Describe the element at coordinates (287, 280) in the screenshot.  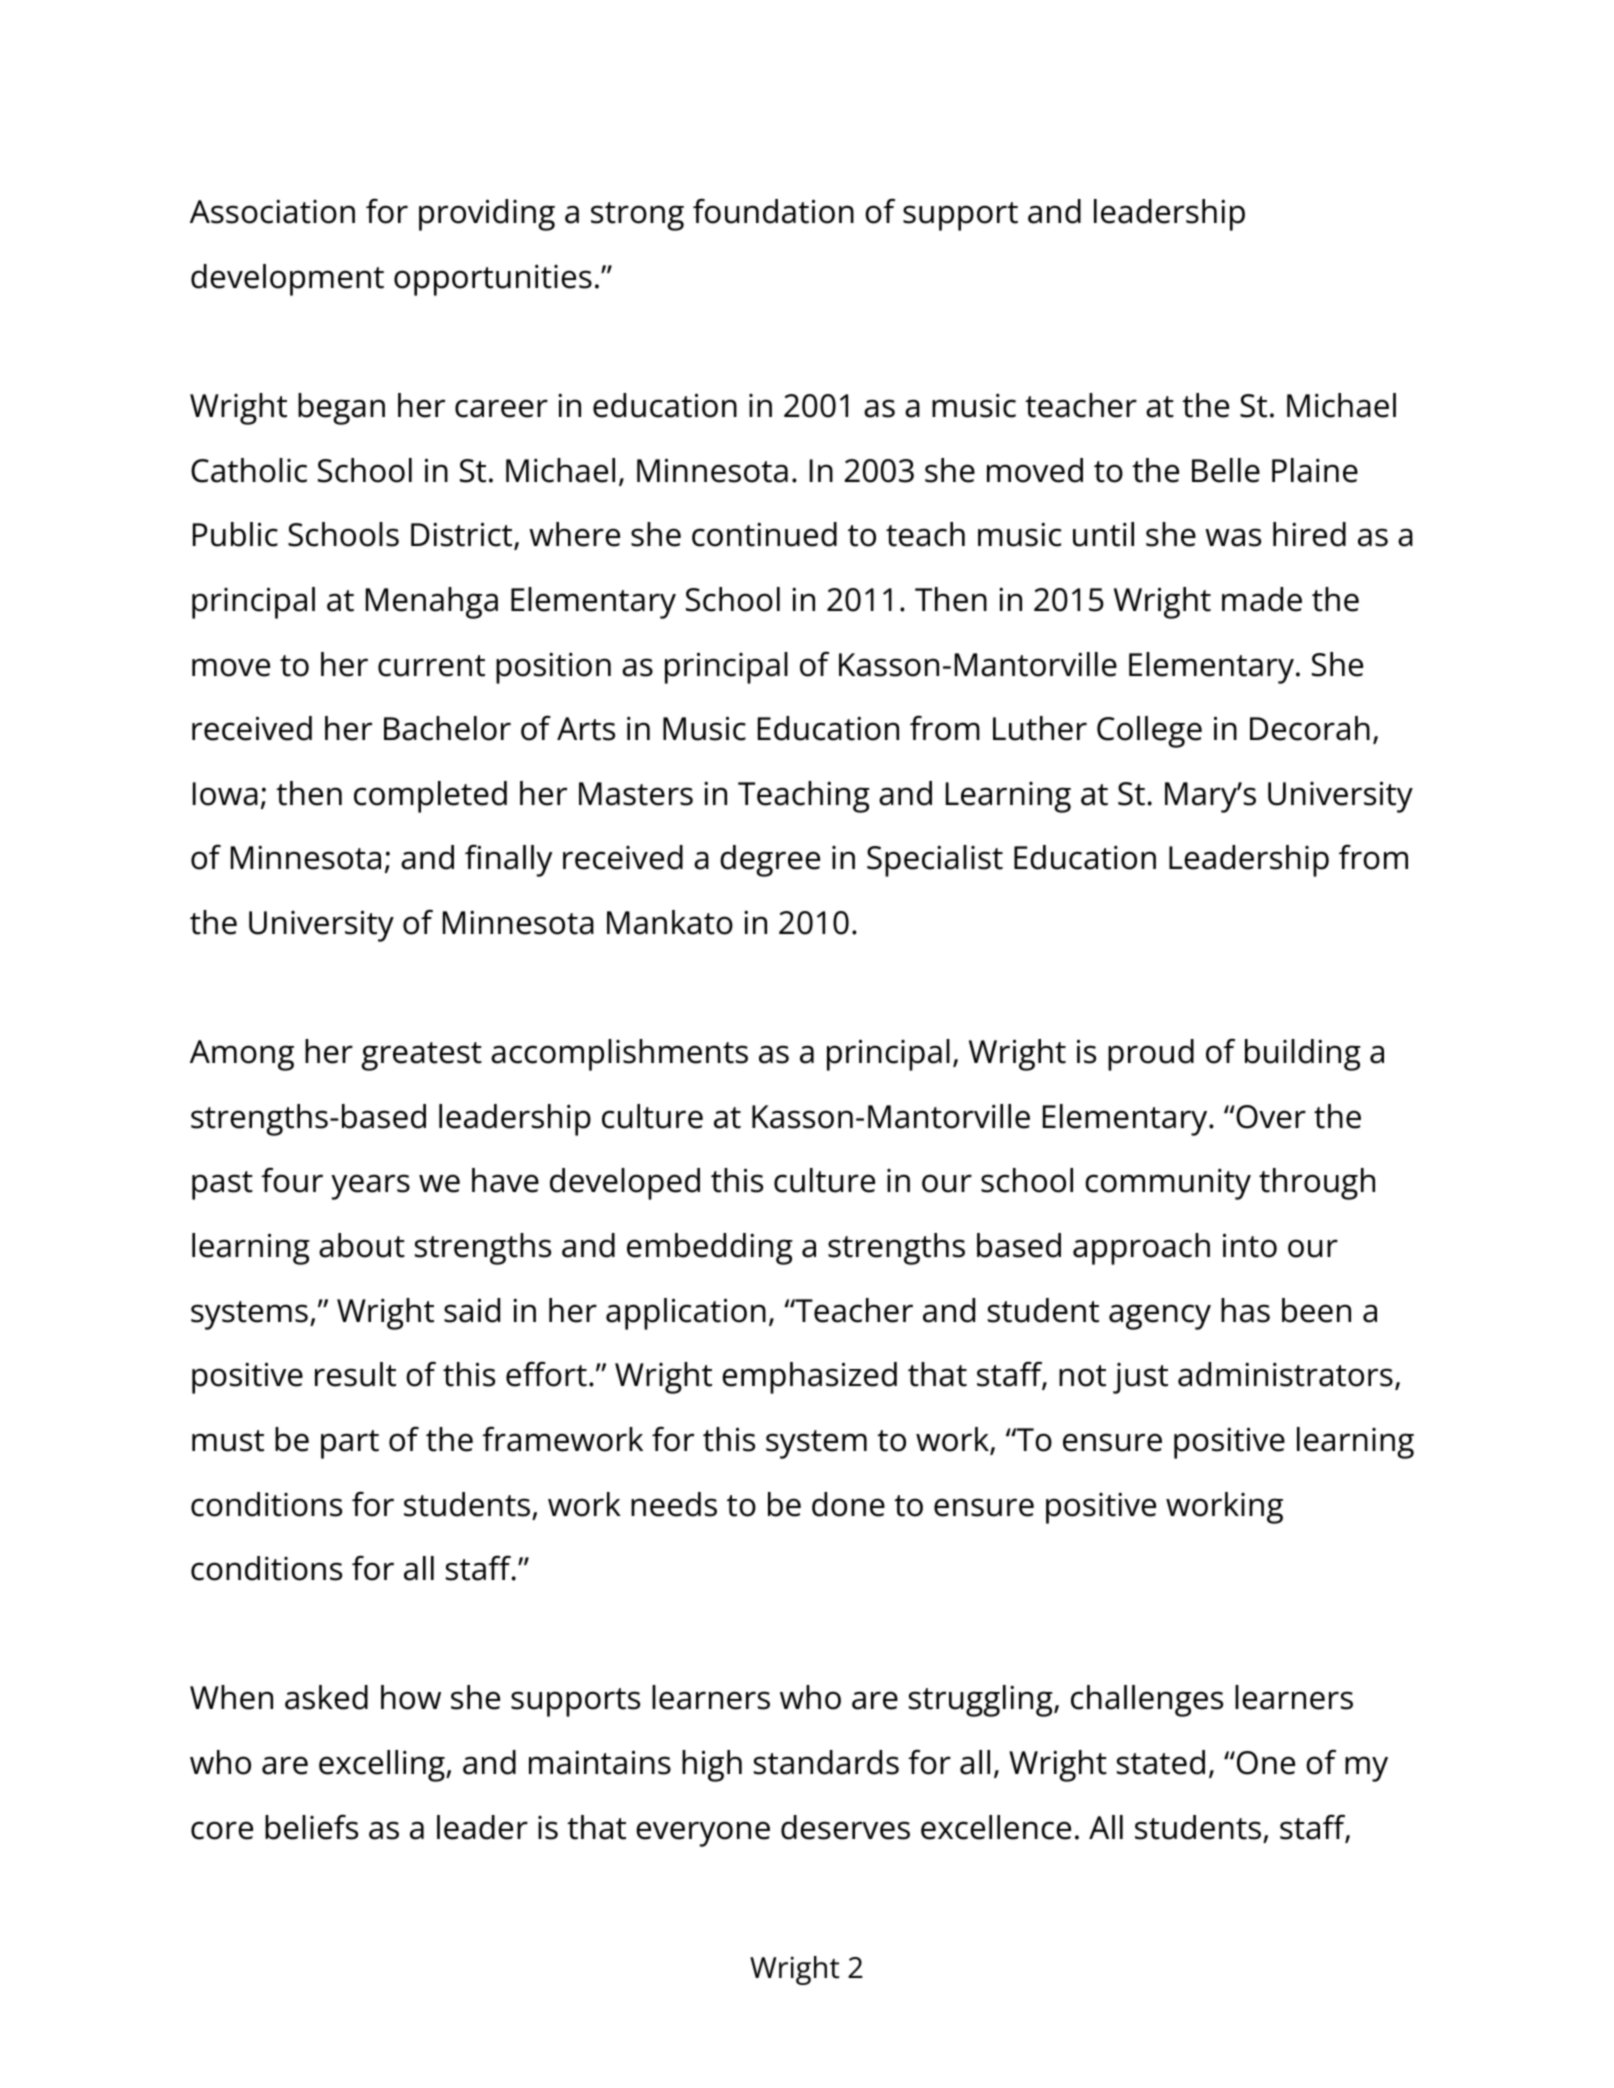
I see `development` at that location.
